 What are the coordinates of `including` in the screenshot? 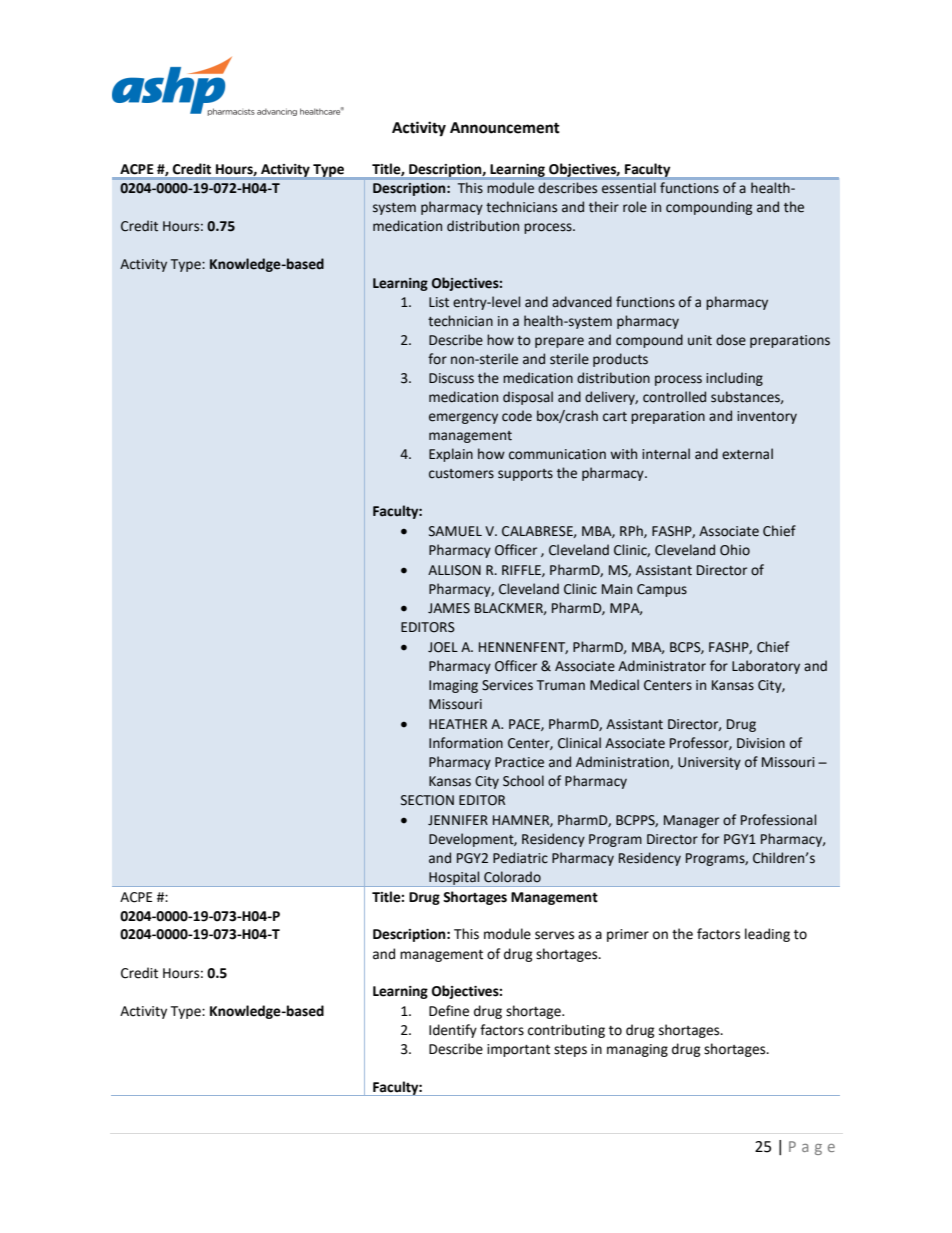 It's located at (734, 379).
